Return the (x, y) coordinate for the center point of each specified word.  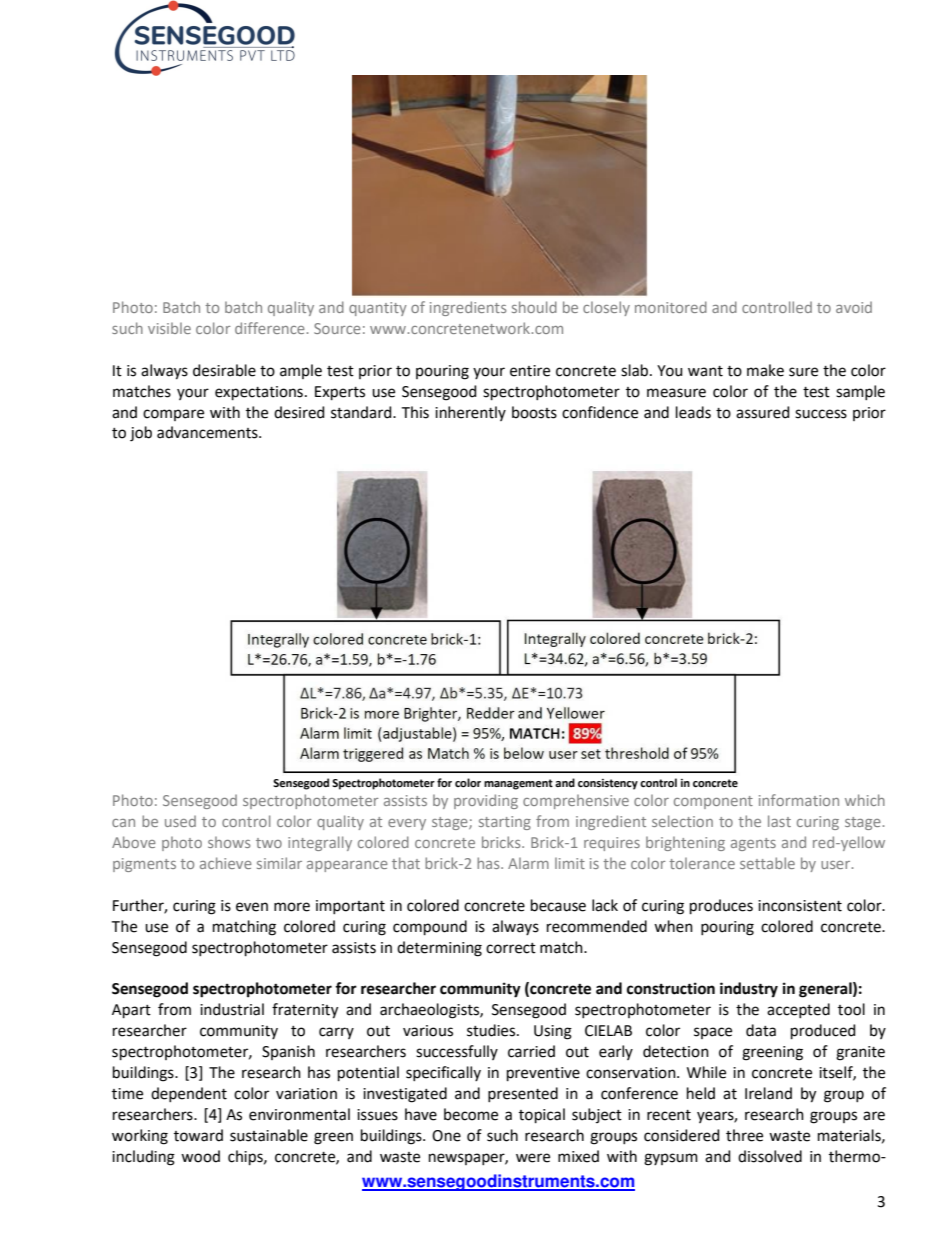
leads (693, 412)
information (799, 800)
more (292, 907)
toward (198, 1135)
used (180, 821)
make (765, 370)
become (471, 1114)
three (744, 1135)
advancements (208, 432)
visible (169, 328)
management (518, 784)
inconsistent (800, 906)
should (534, 307)
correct (511, 948)
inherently (470, 413)
